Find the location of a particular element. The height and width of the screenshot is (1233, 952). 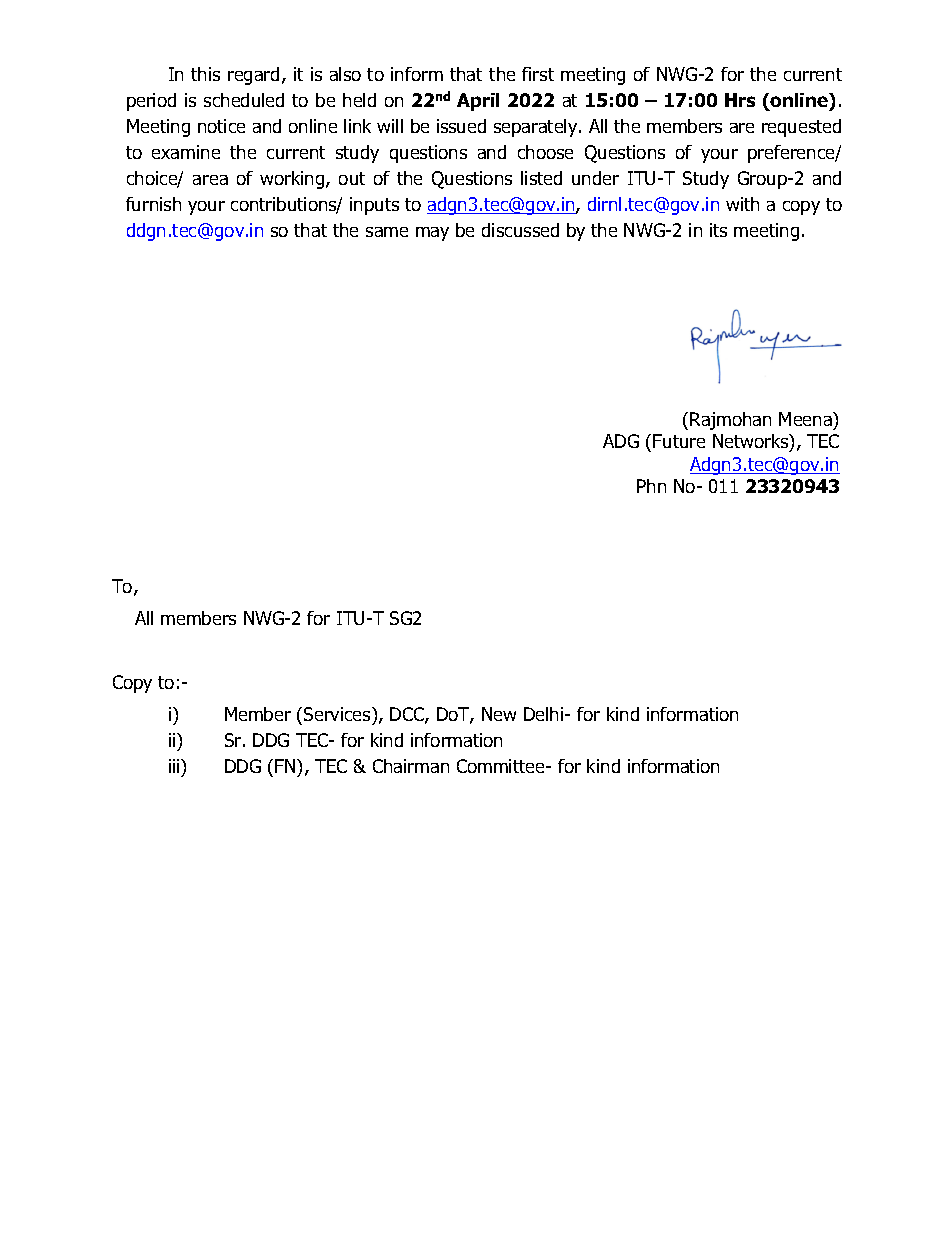

April is located at coordinates (478, 102).
